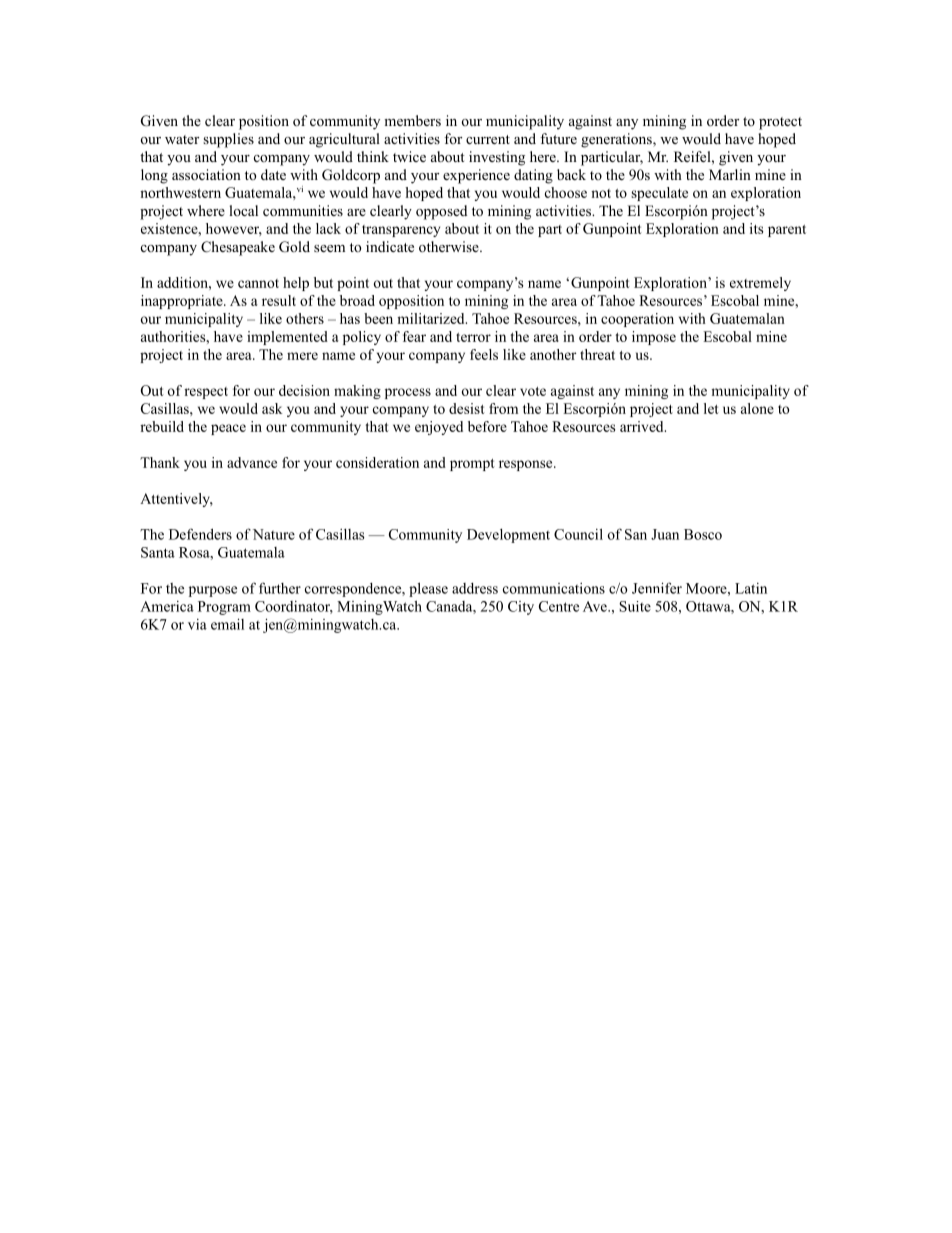  Describe the element at coordinates (252, 462) in the screenshot. I see `advance` at that location.
